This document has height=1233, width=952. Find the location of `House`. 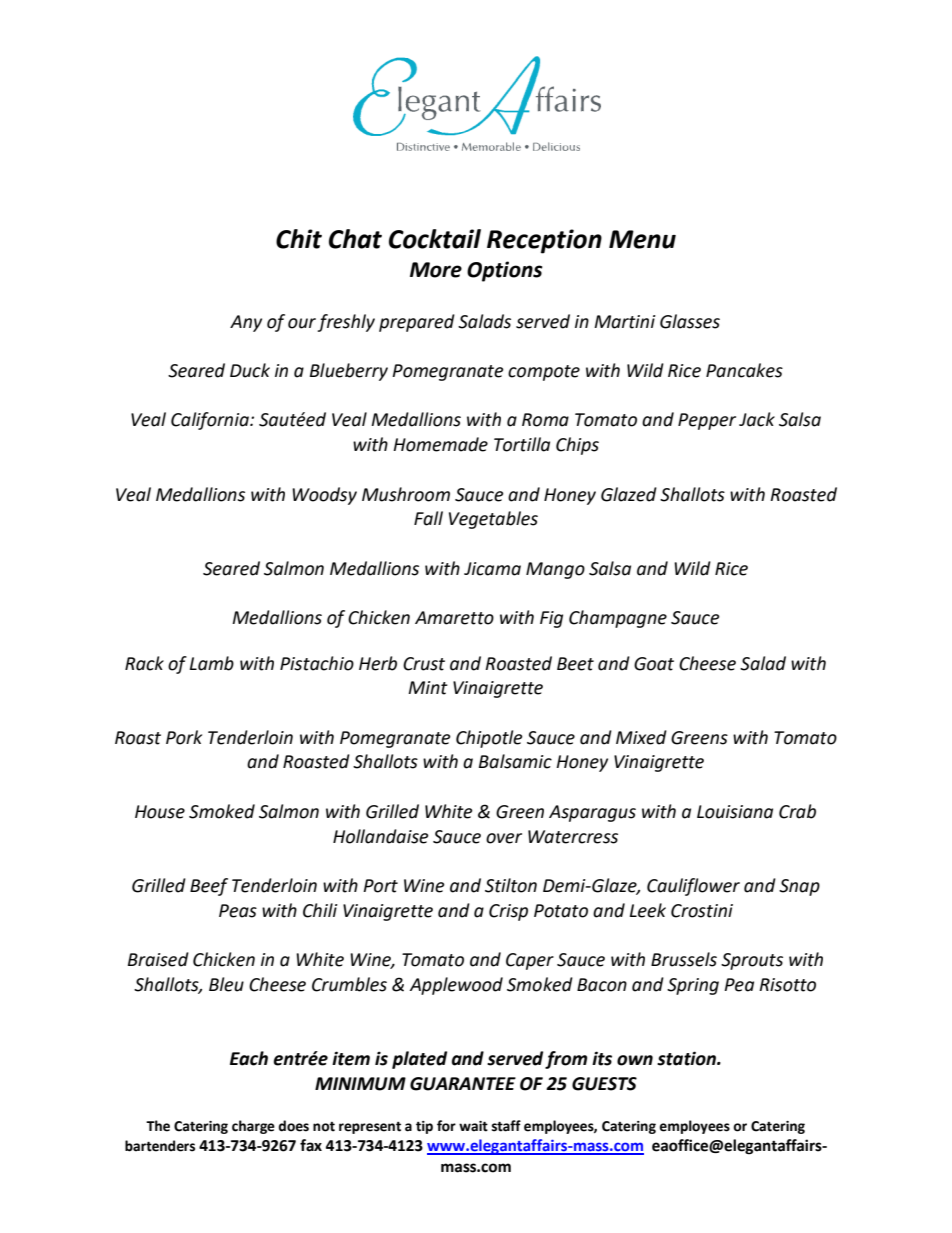

House is located at coordinates (160, 812).
